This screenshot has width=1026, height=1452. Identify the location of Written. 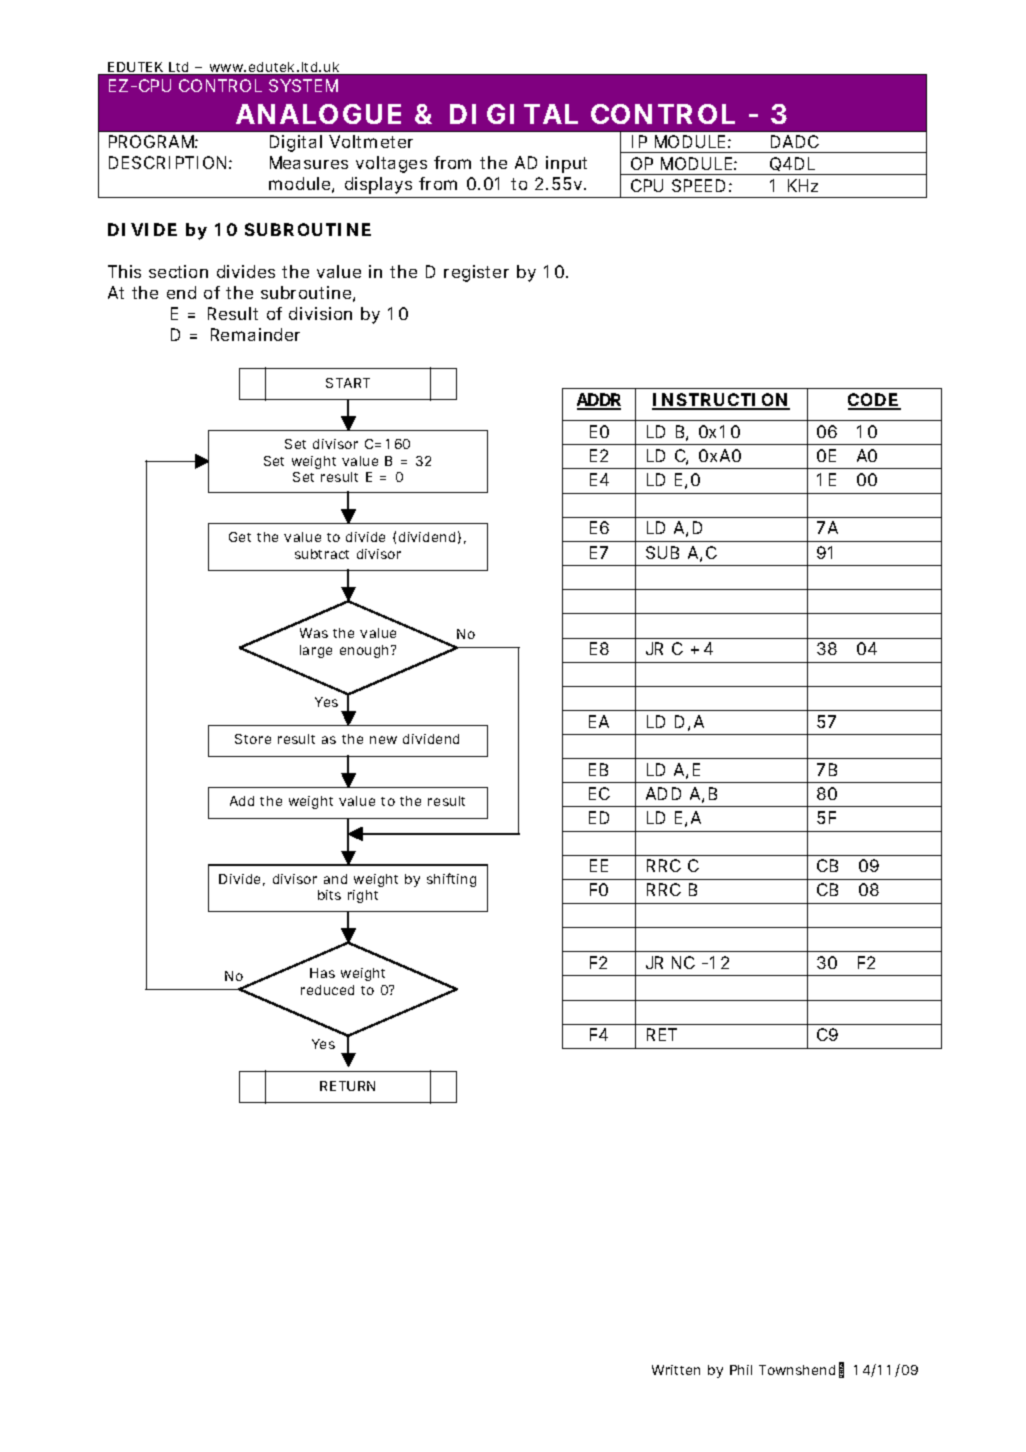
(676, 1370).
